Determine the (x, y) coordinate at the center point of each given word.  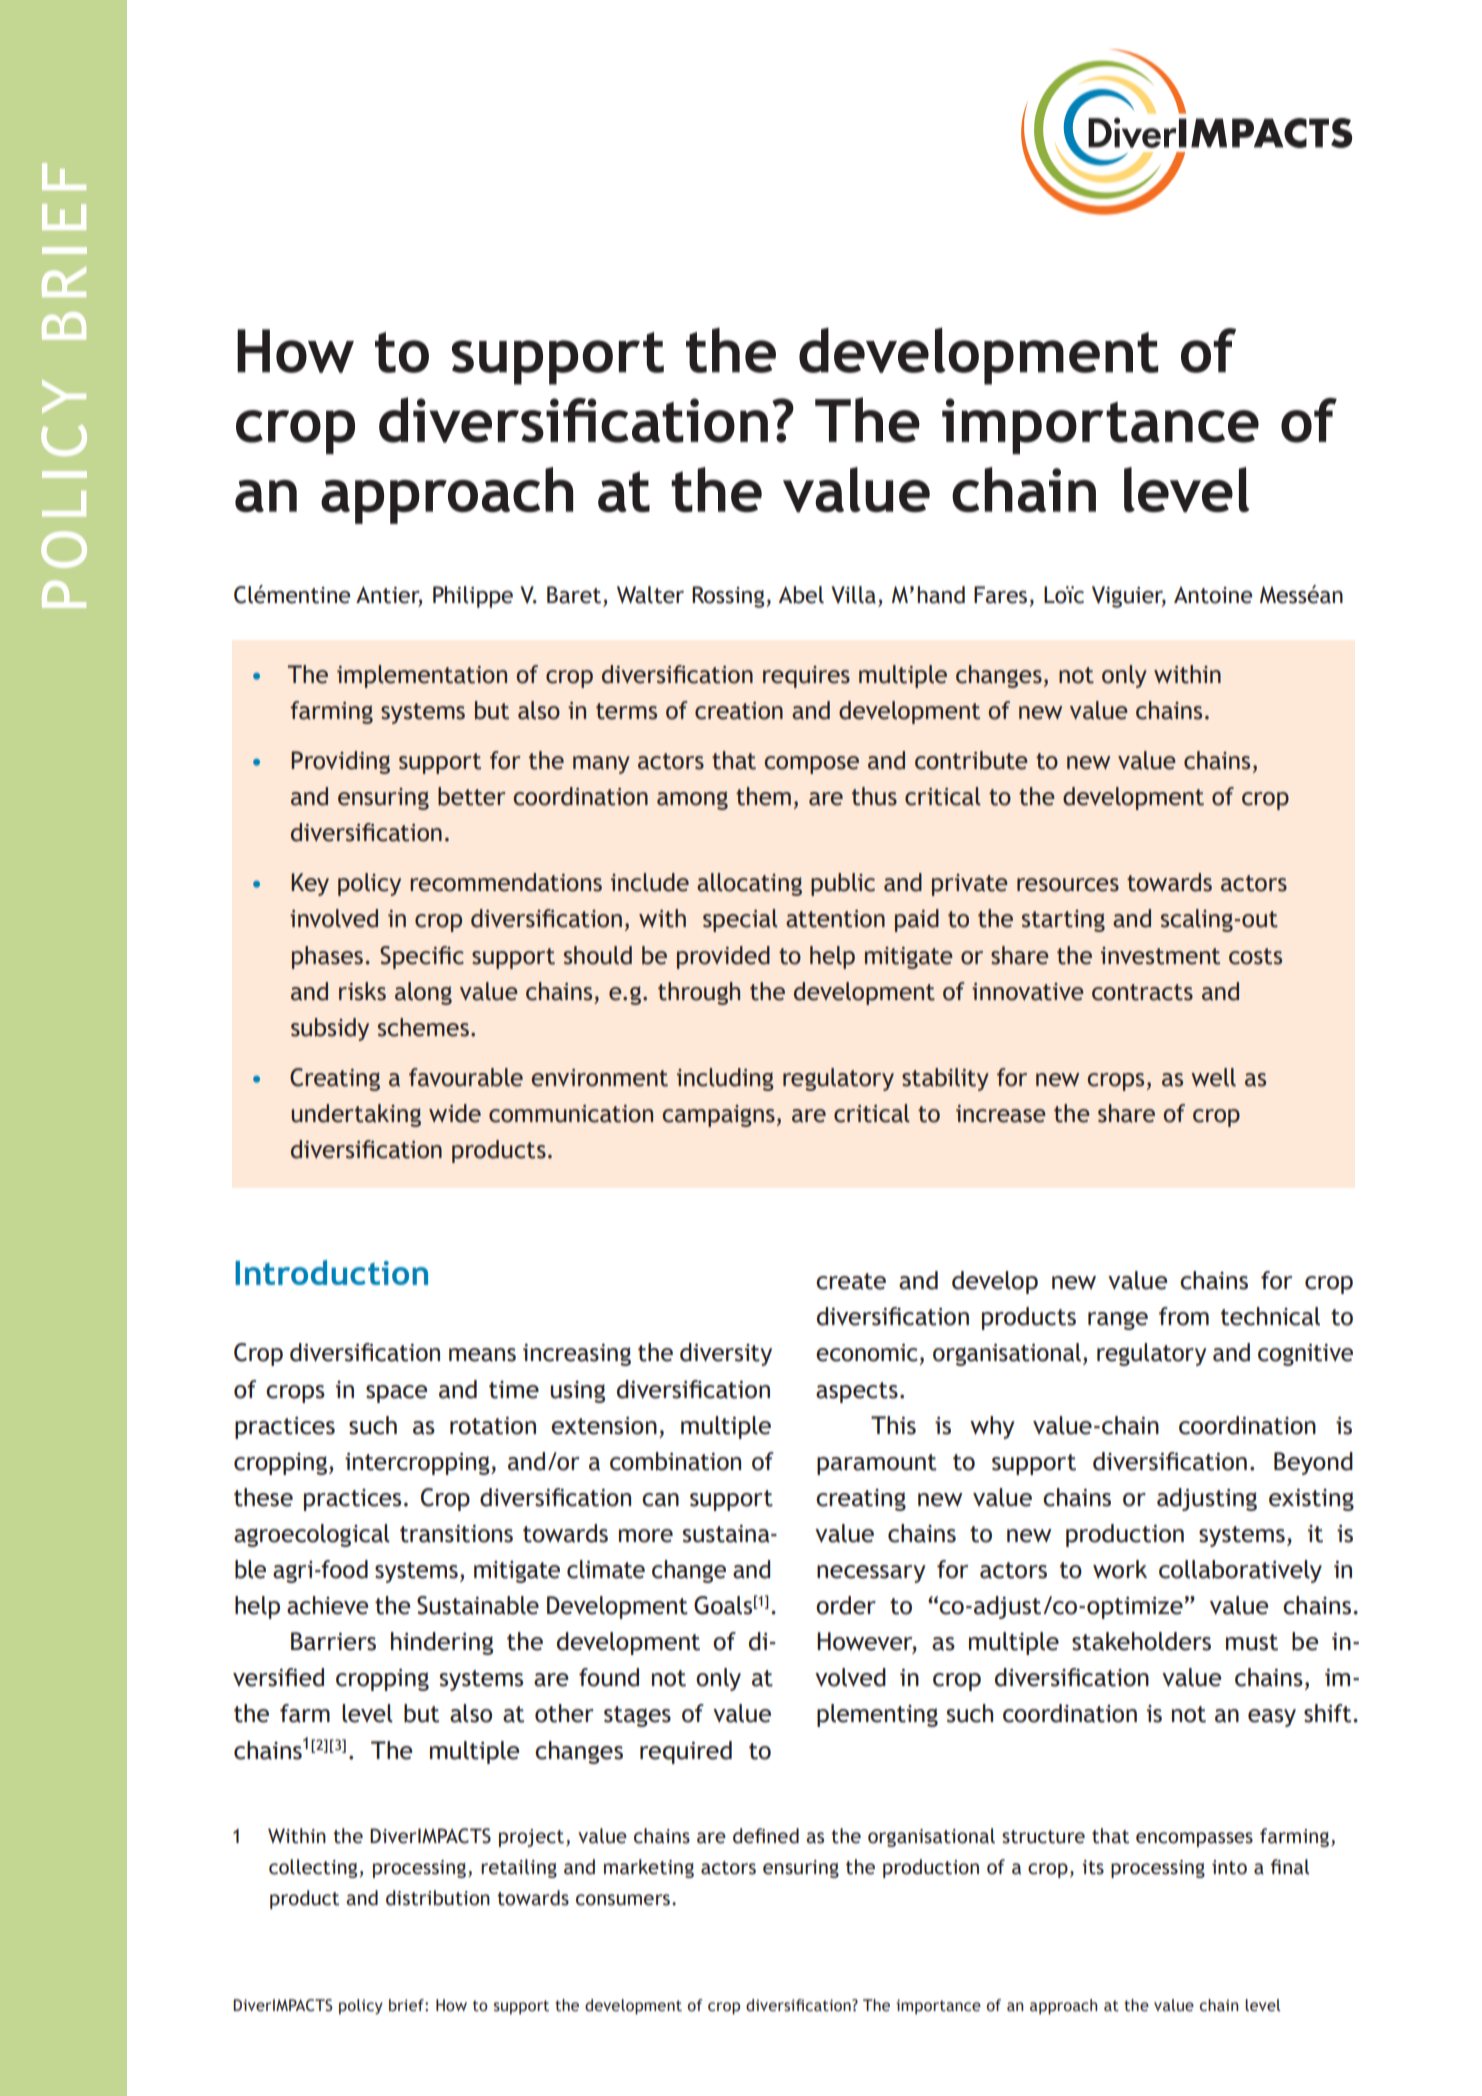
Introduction (331, 1272)
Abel (801, 595)
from (1184, 1316)
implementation (422, 676)
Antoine (1213, 595)
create (851, 1281)
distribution (438, 1898)
